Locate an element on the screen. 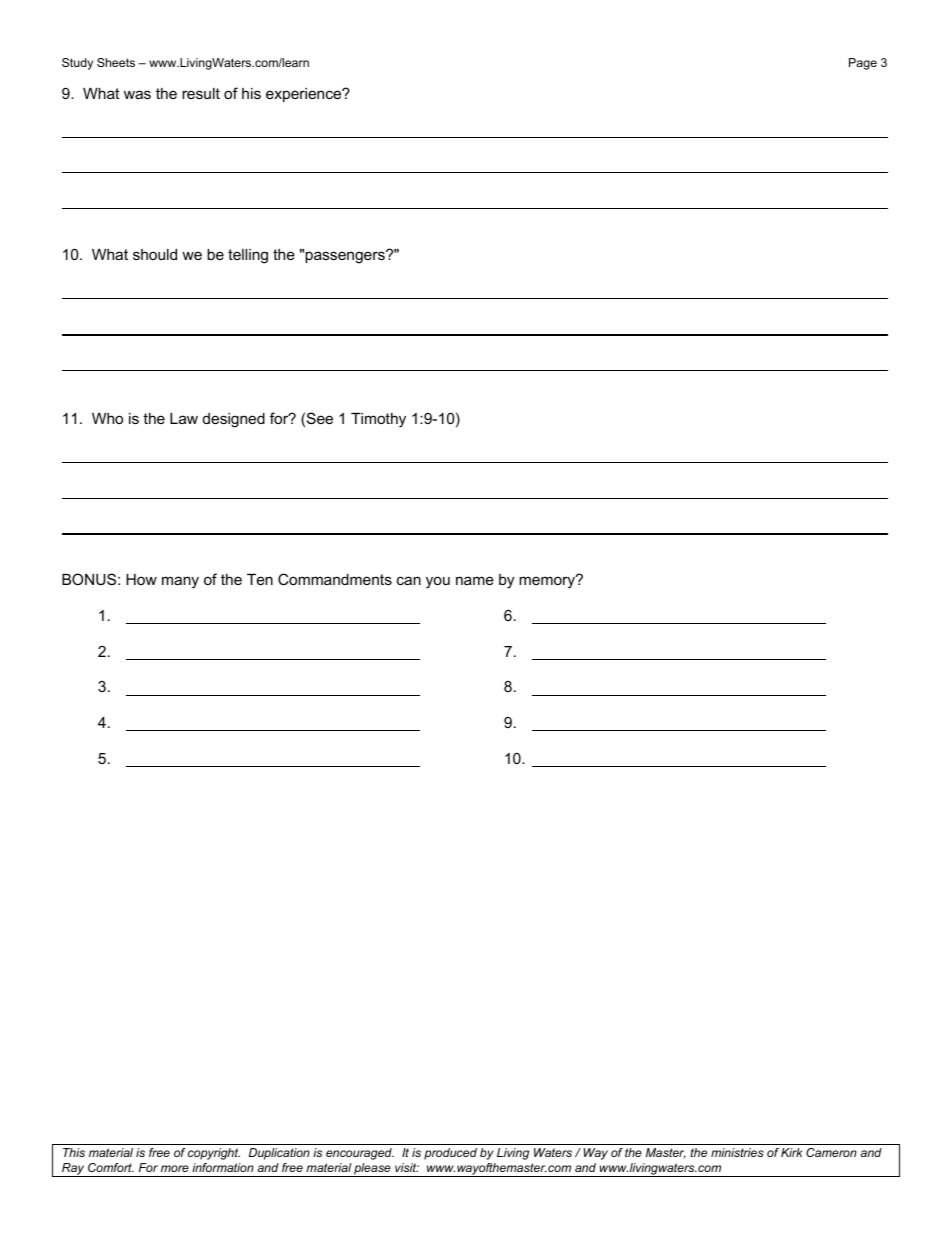 This screenshot has width=952, height=1233. more is located at coordinates (175, 1168).
